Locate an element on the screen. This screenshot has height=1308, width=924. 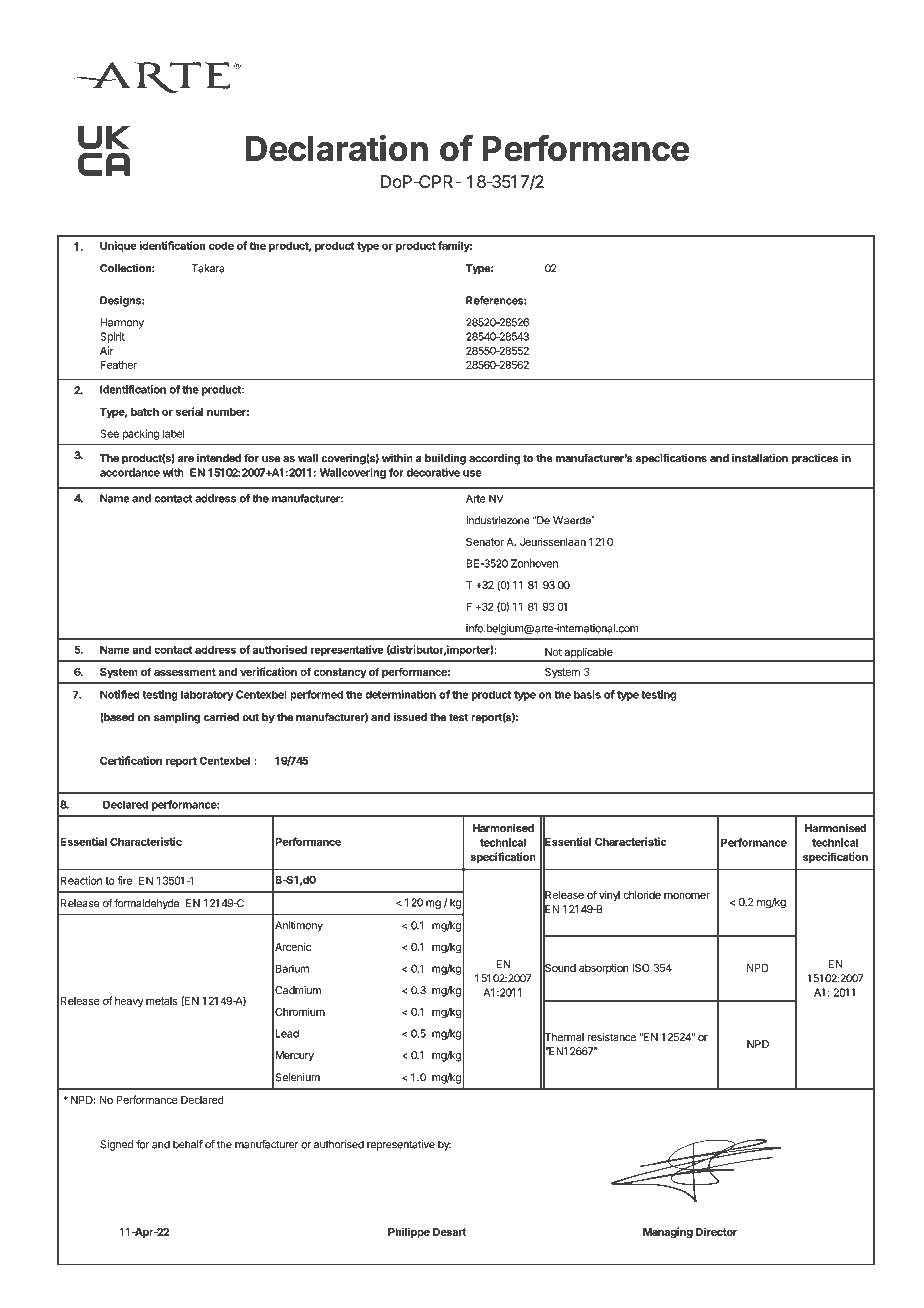
installation is located at coordinates (760, 458).
